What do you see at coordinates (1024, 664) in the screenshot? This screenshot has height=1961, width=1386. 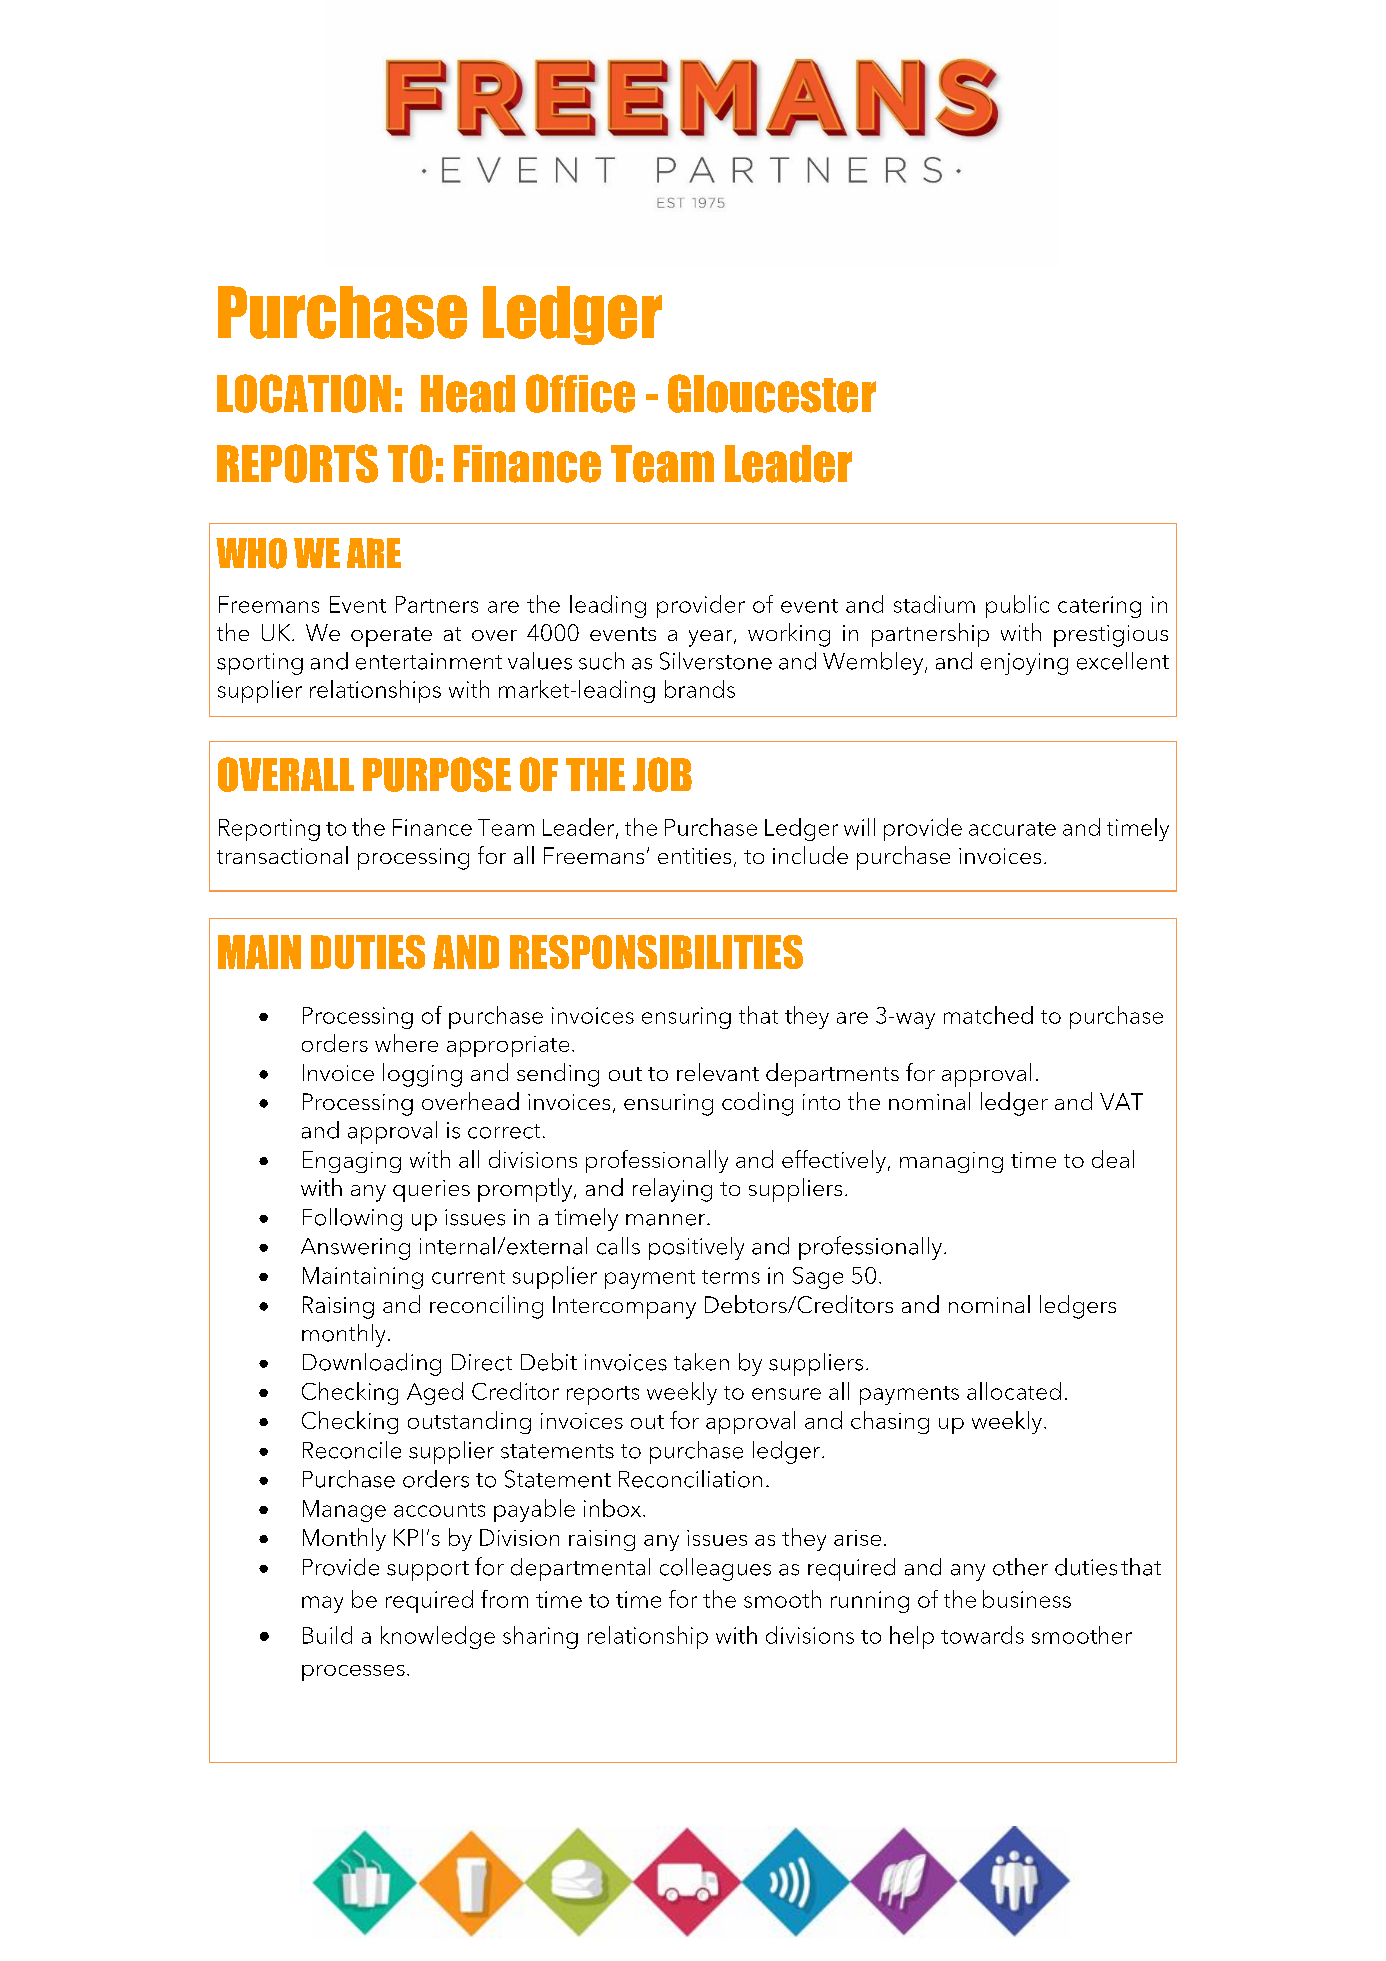 I see `enjoying` at bounding box center [1024, 664].
